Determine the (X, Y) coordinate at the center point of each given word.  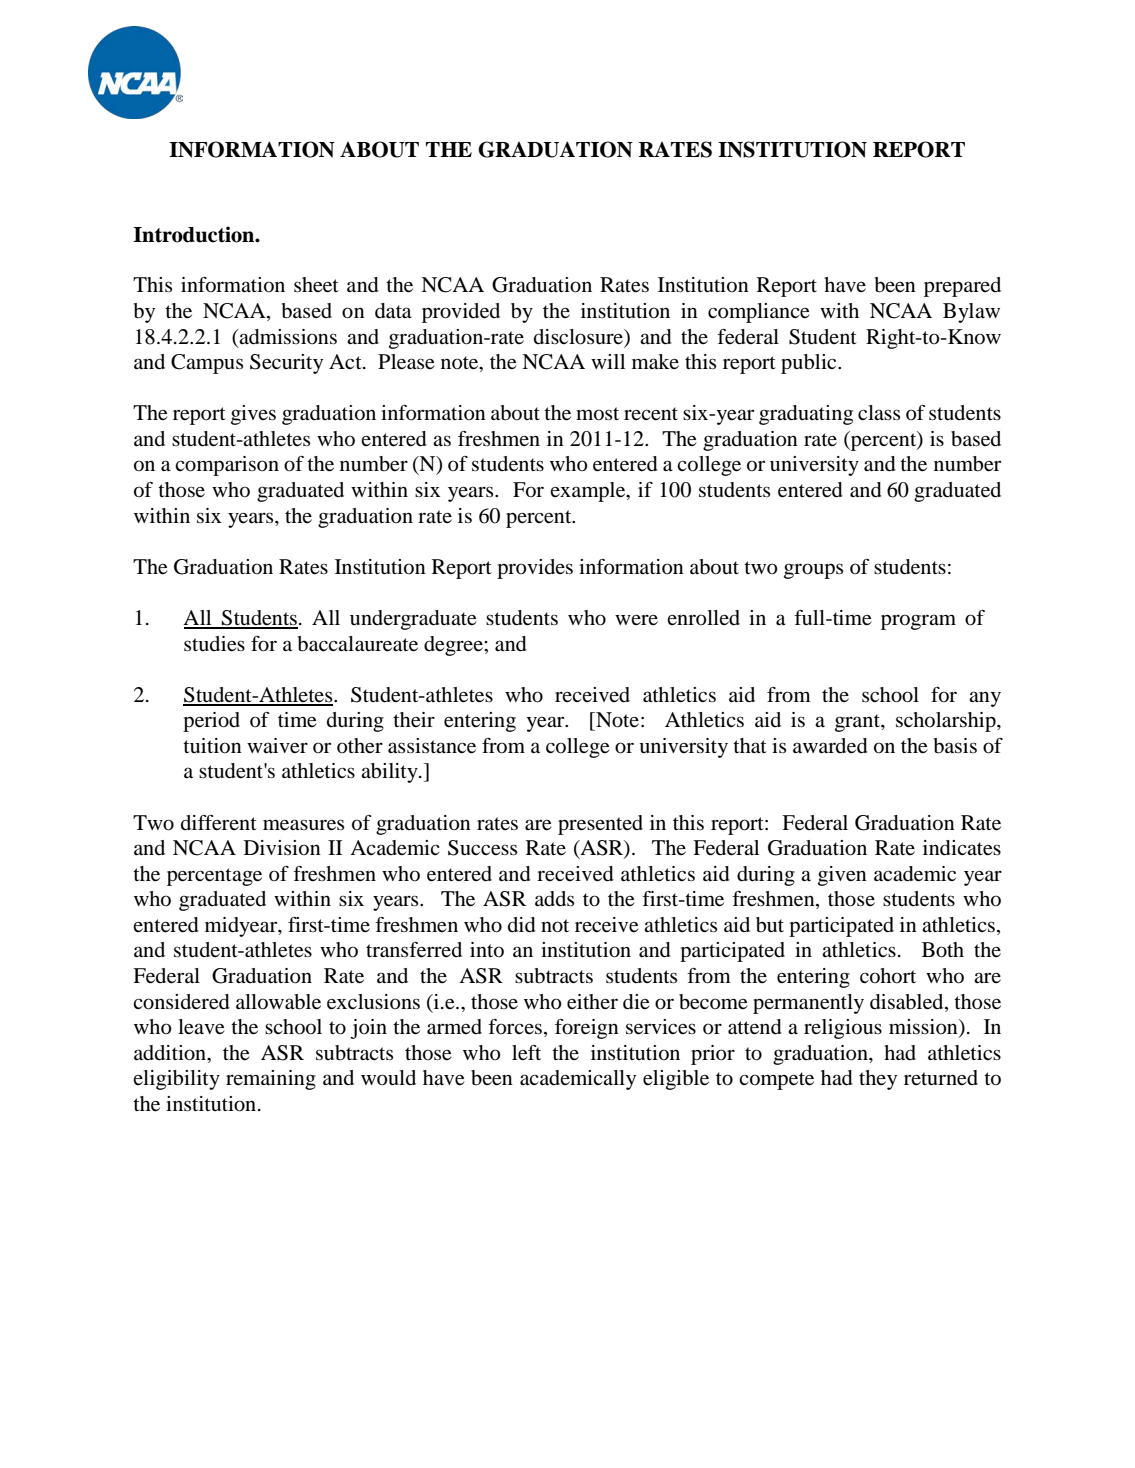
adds (554, 899)
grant (858, 723)
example (589, 492)
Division (282, 848)
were (636, 619)
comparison (227, 466)
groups (813, 571)
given (842, 876)
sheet (316, 285)
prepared (962, 287)
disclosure (580, 337)
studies (214, 644)
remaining (271, 1080)
